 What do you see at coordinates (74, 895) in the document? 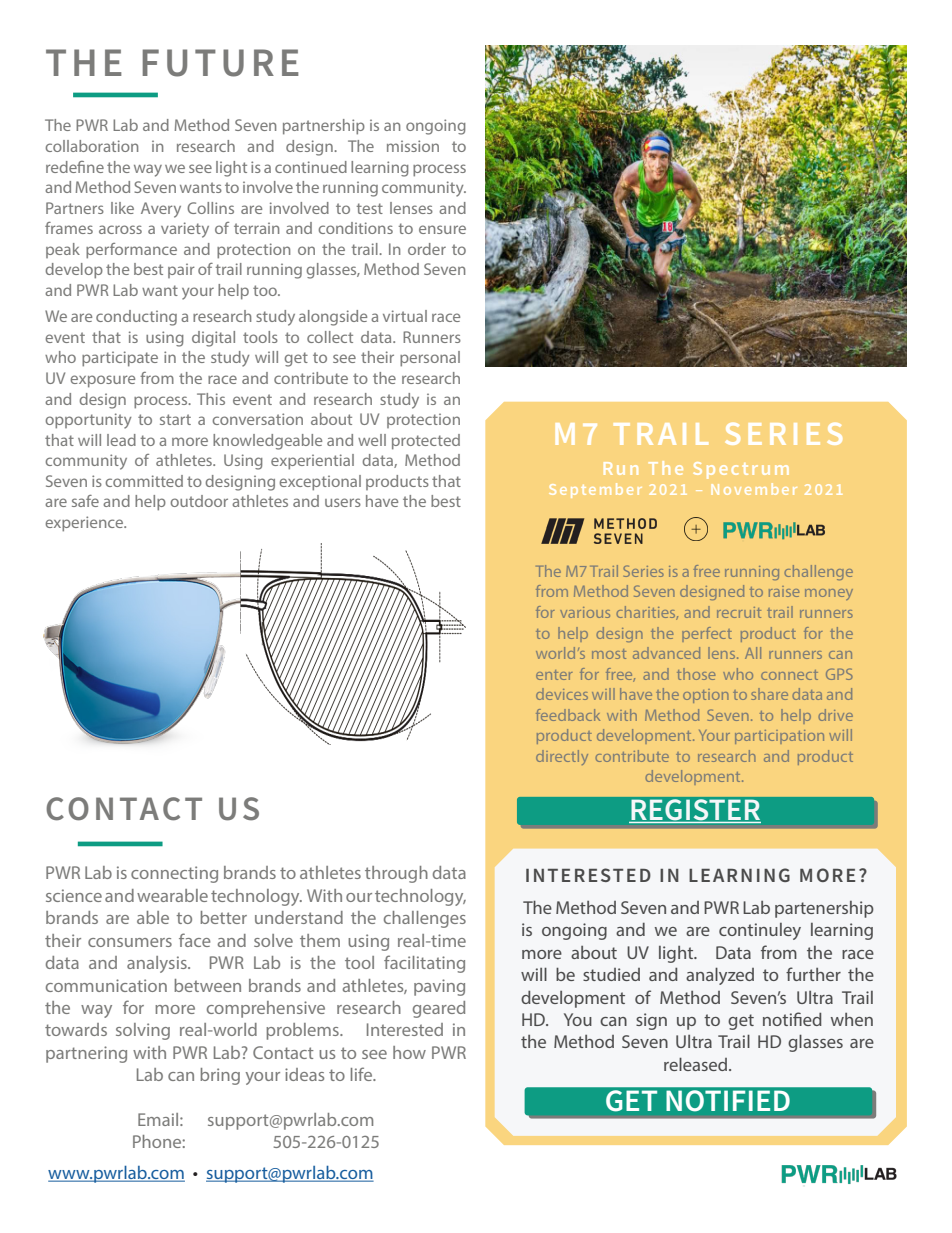
I see `science` at bounding box center [74, 895].
